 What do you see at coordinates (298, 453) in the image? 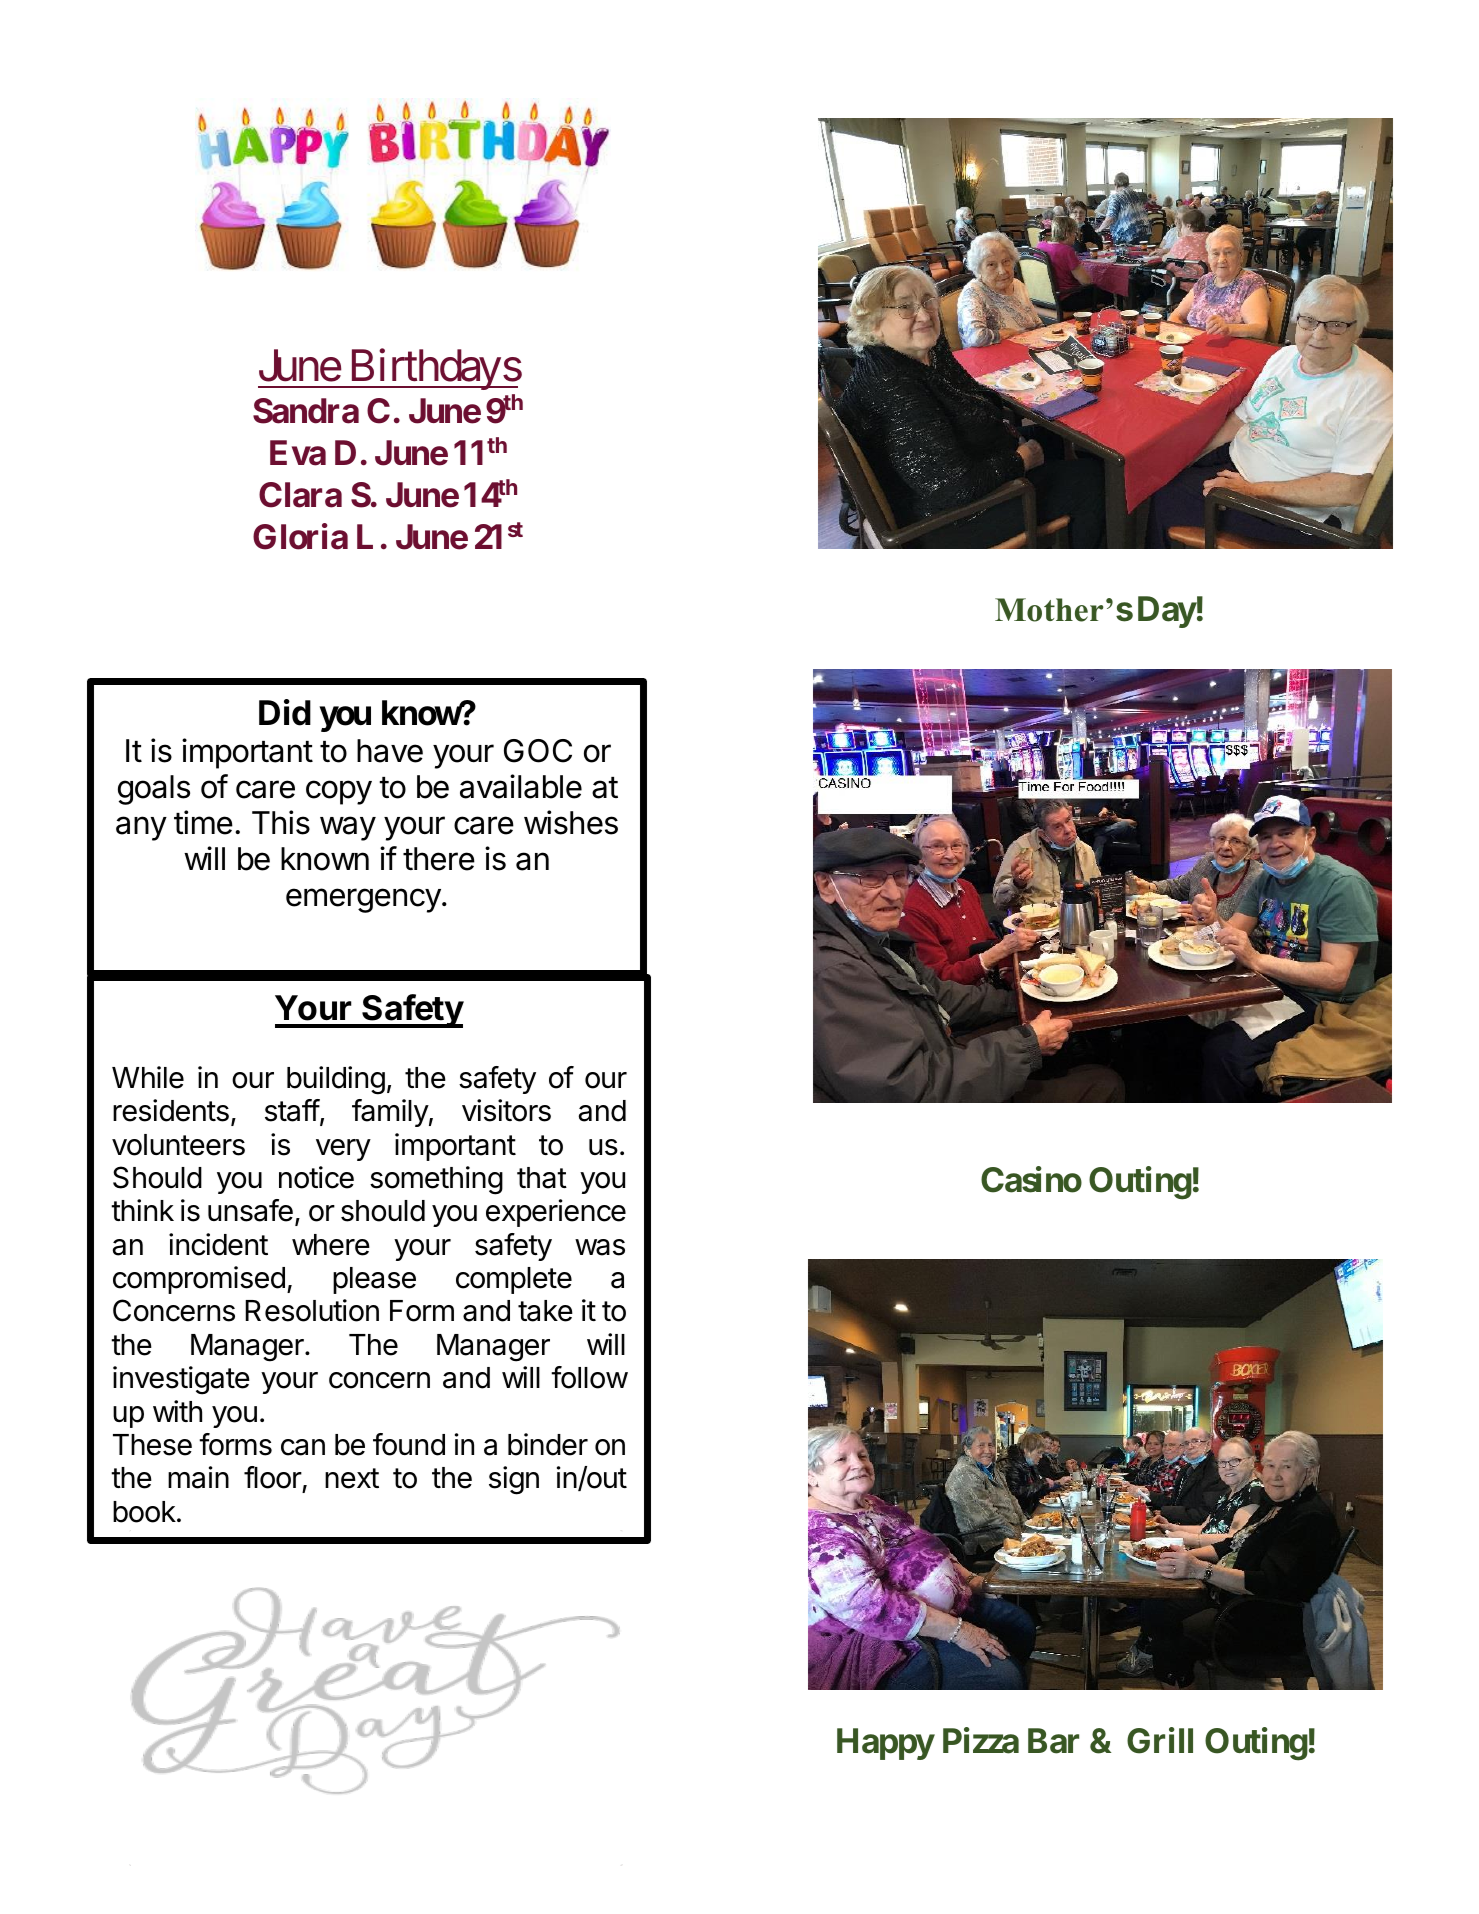
I see `Eva` at bounding box center [298, 453].
